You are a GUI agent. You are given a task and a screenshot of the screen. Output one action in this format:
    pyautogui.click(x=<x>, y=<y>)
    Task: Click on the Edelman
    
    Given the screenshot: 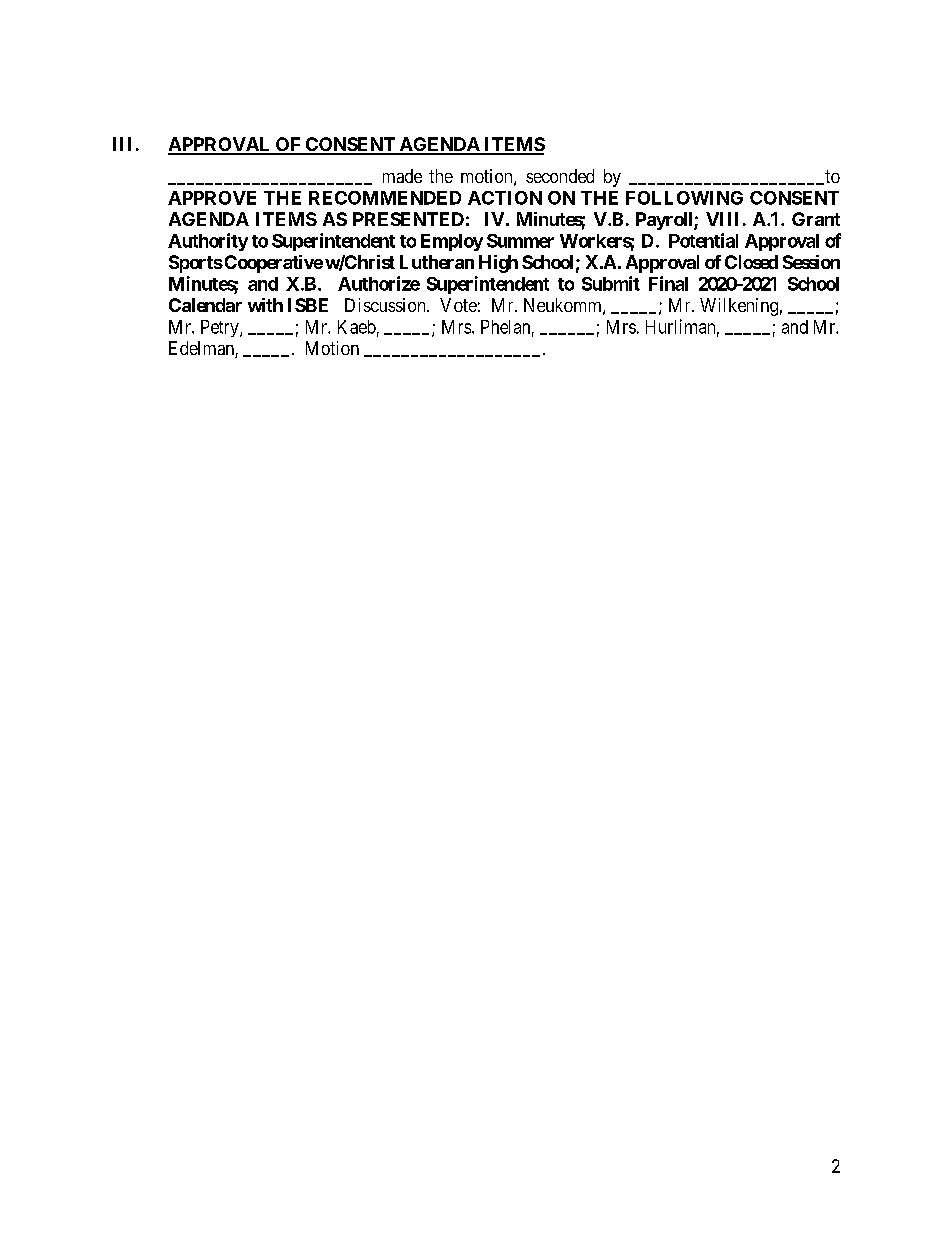 What is the action you would take?
    pyautogui.click(x=202, y=349)
